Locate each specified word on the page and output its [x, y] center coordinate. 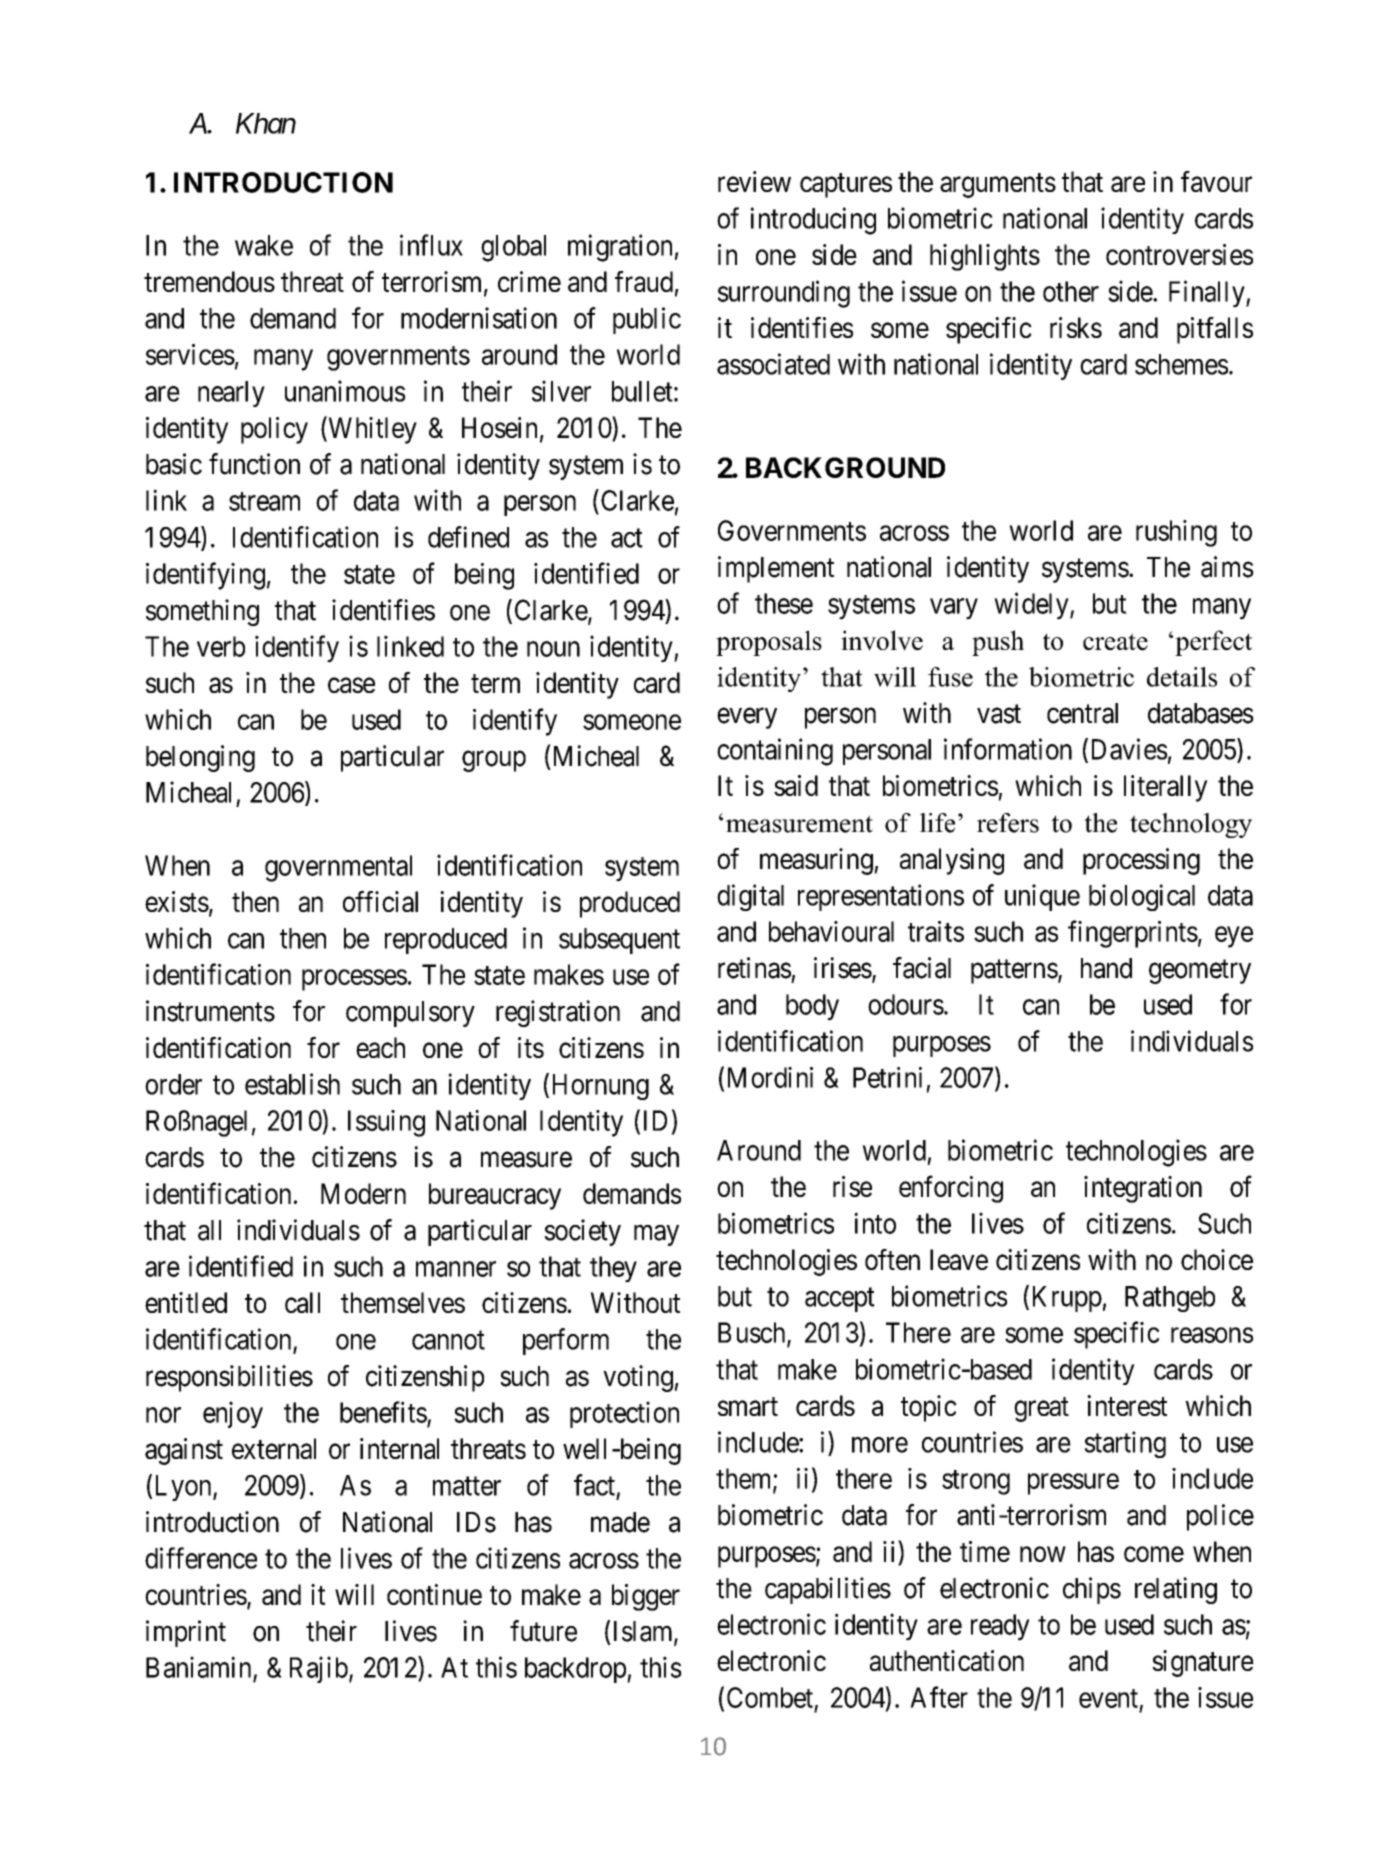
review [754, 181]
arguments [998, 185]
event [1108, 1698]
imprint [186, 1633]
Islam [644, 1632]
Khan [266, 123]
